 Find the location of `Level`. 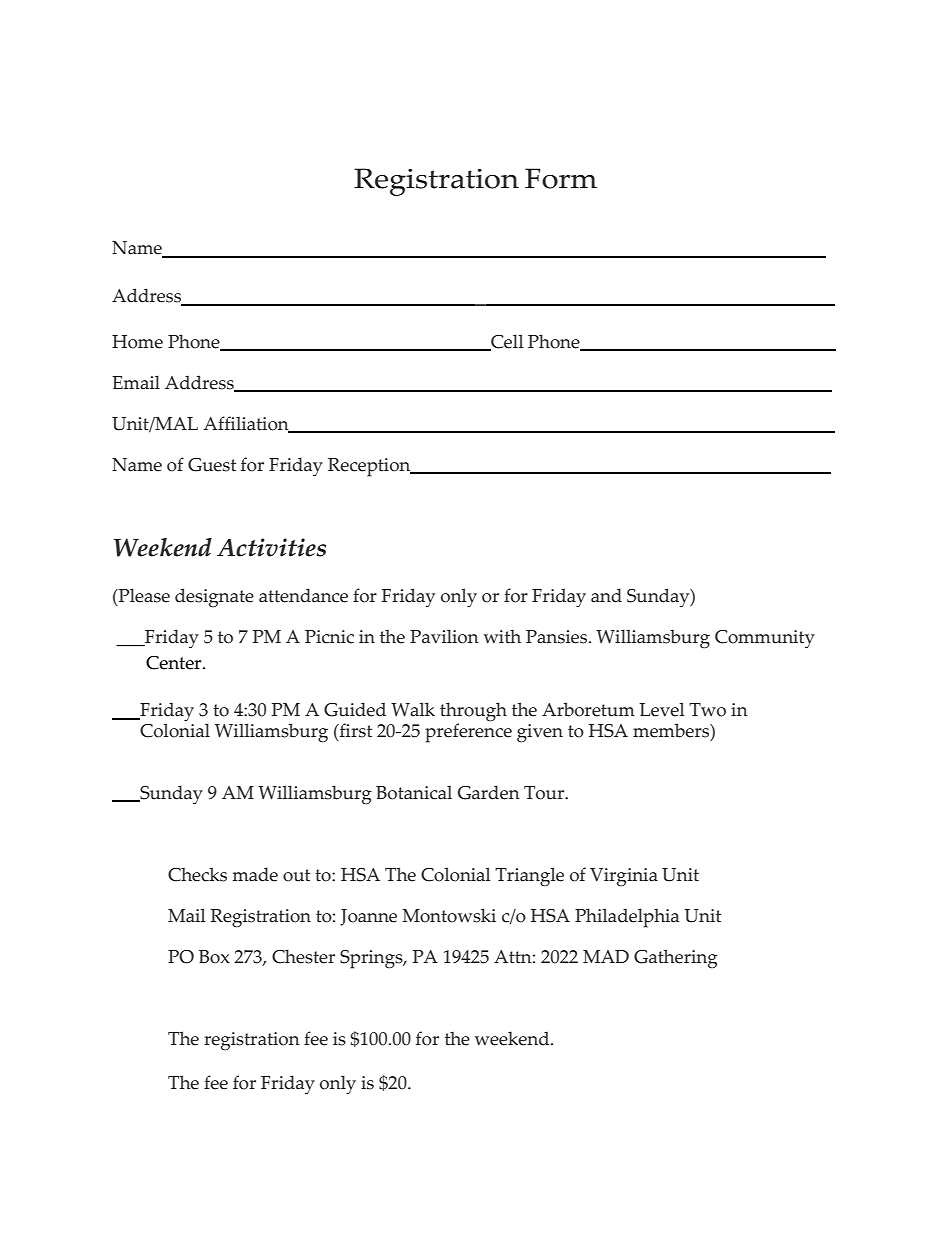

Level is located at coordinates (662, 709).
